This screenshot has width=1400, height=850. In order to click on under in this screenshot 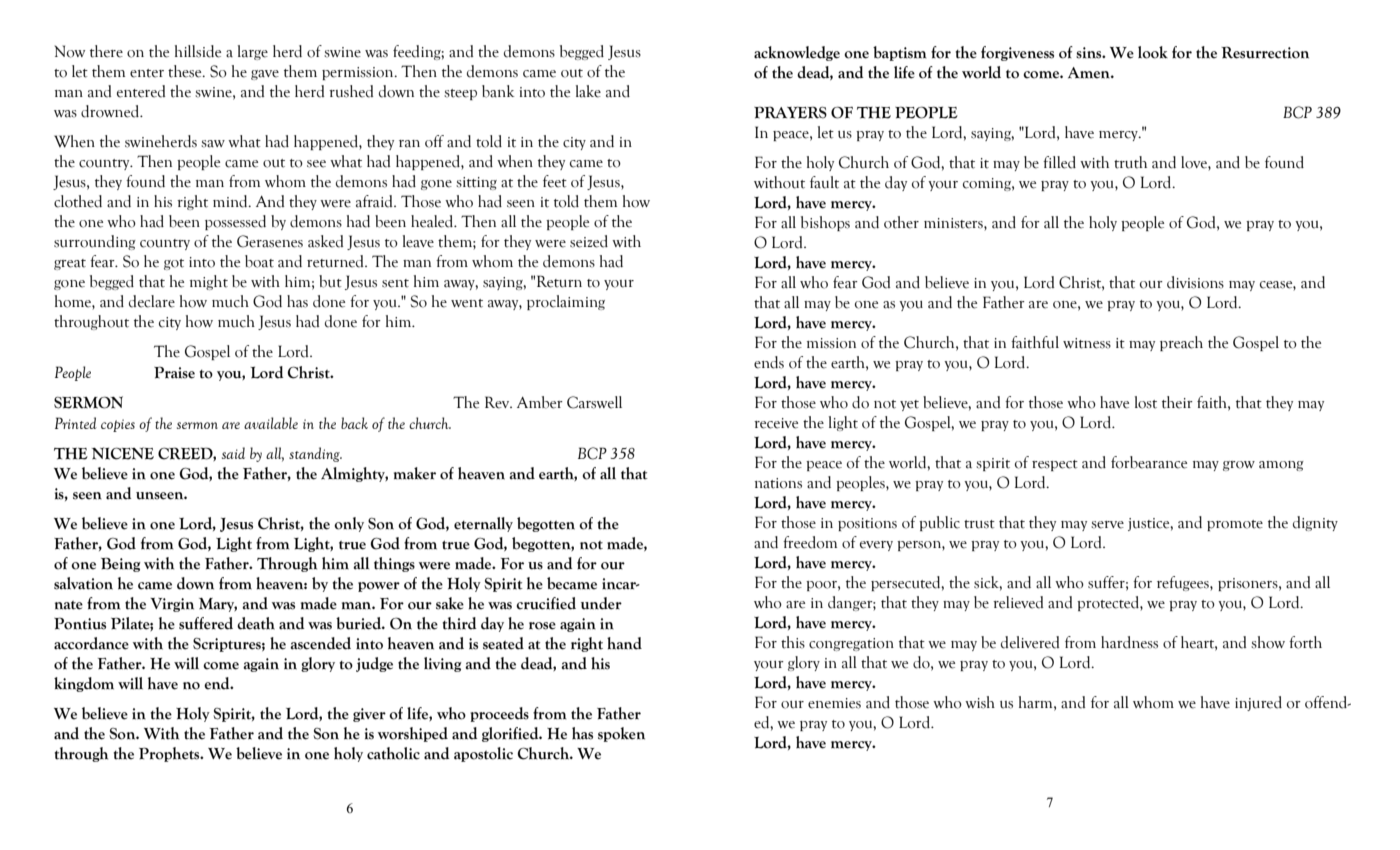, I will do `click(601, 603)`.
